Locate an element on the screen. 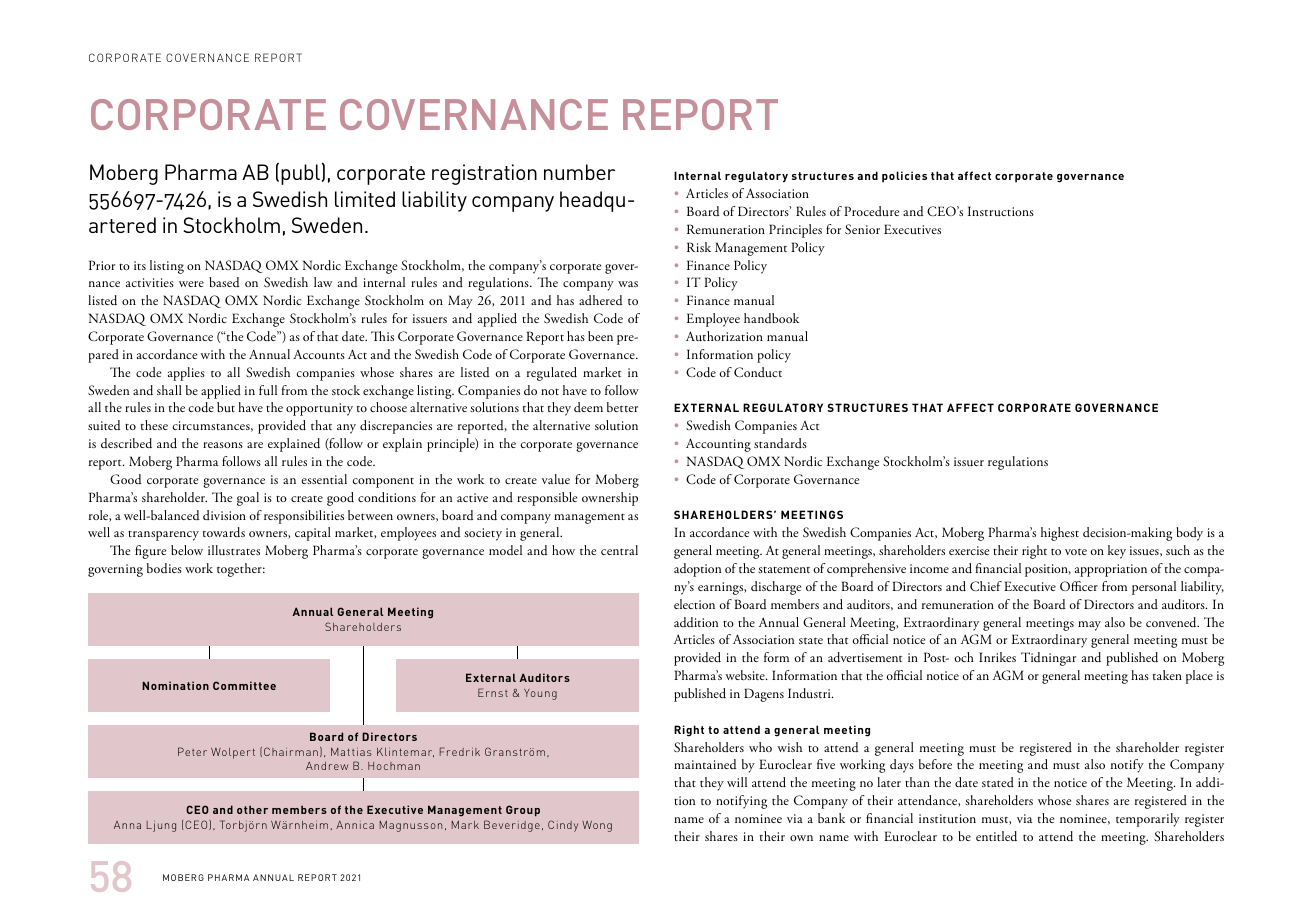 The image size is (1308, 924). responsible is located at coordinates (547, 499).
